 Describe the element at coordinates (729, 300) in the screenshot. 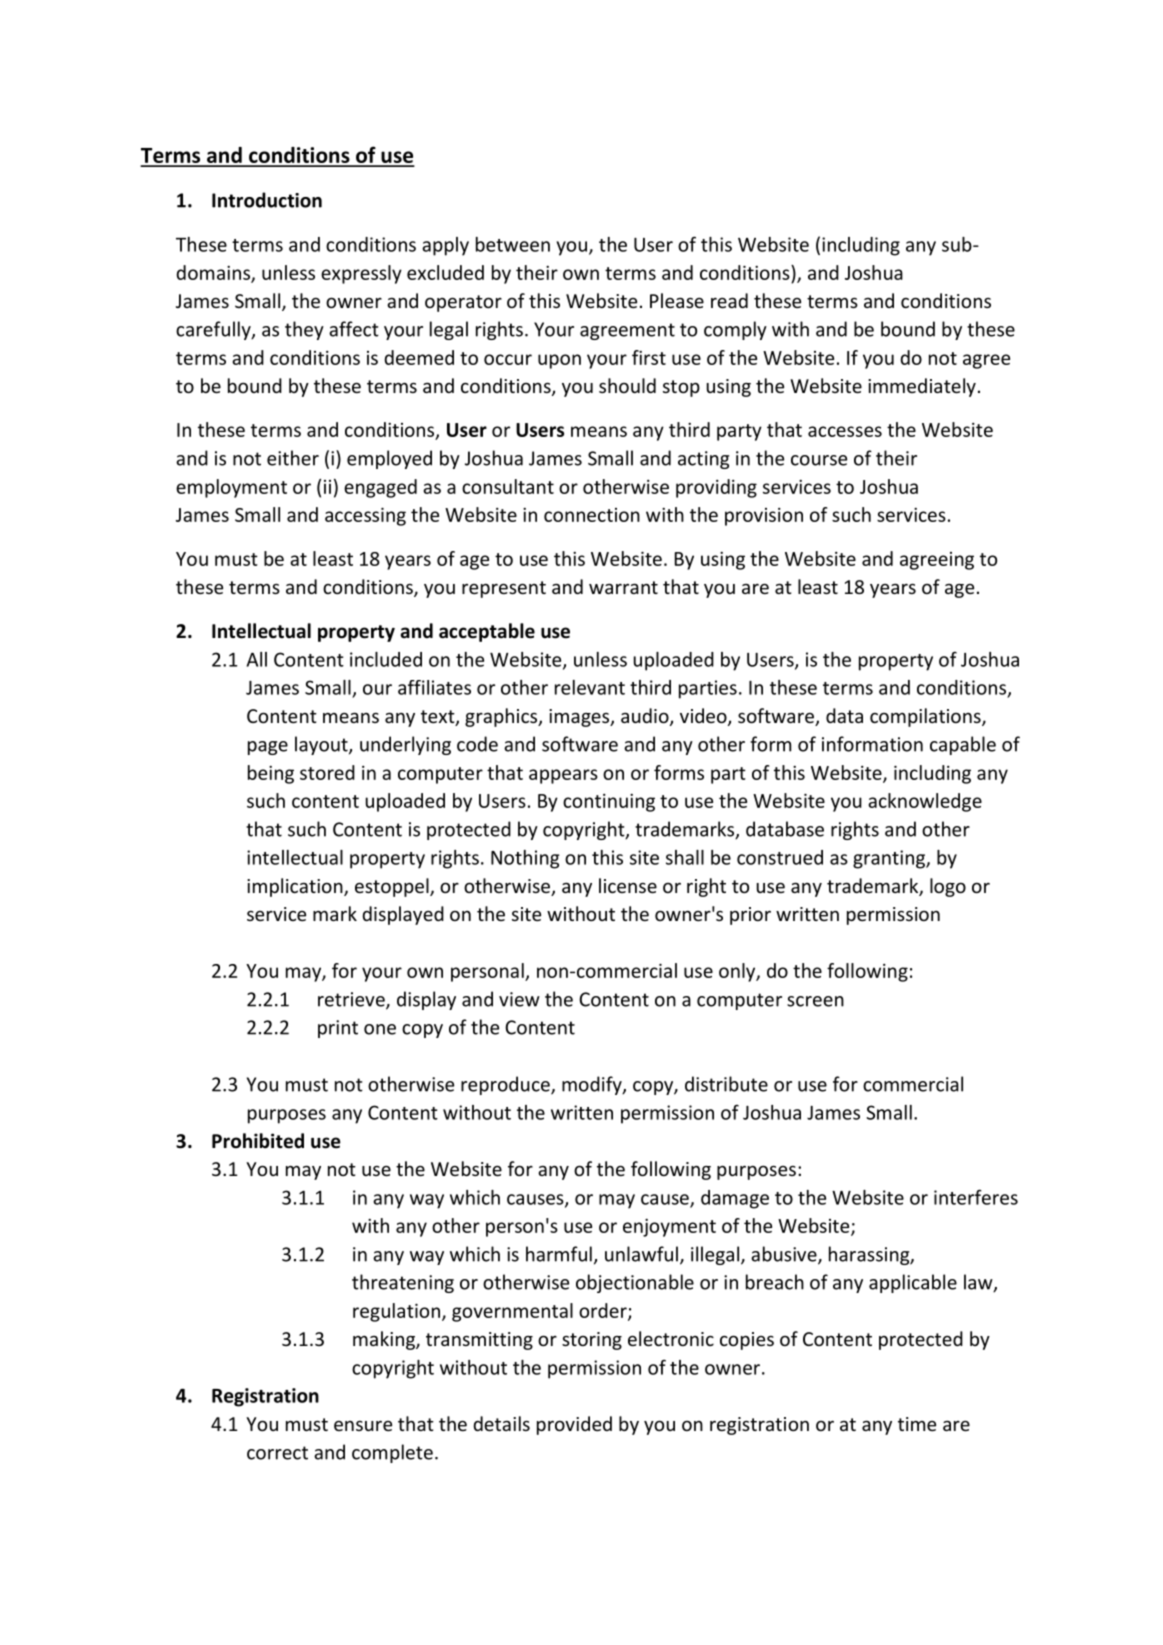

I see `read` at that location.
